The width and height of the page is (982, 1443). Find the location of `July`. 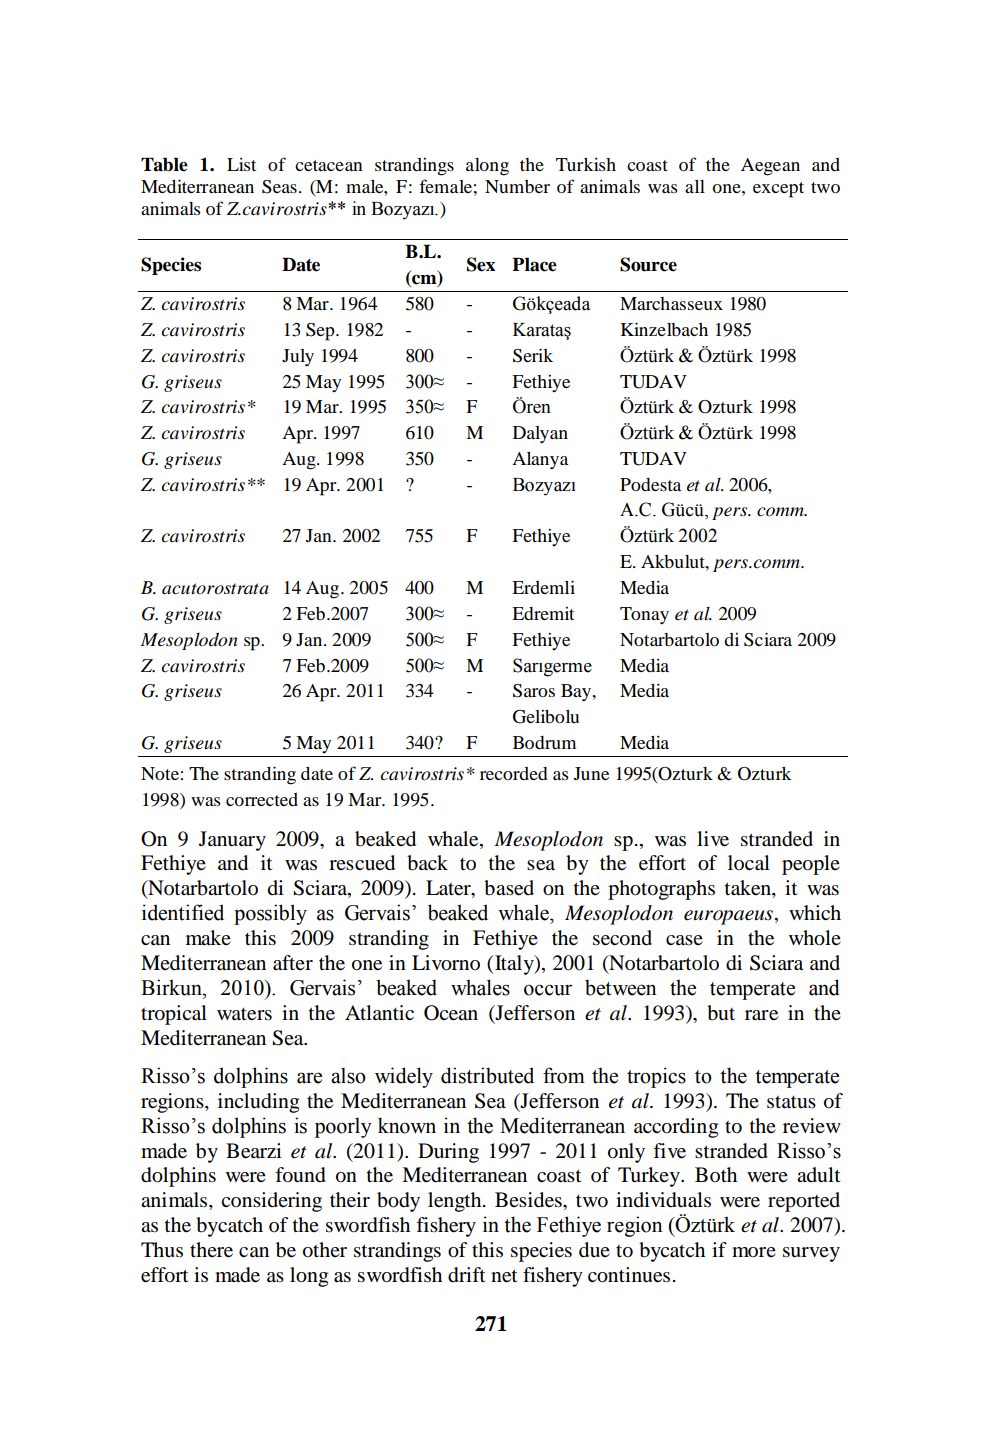

July is located at coordinates (298, 358).
